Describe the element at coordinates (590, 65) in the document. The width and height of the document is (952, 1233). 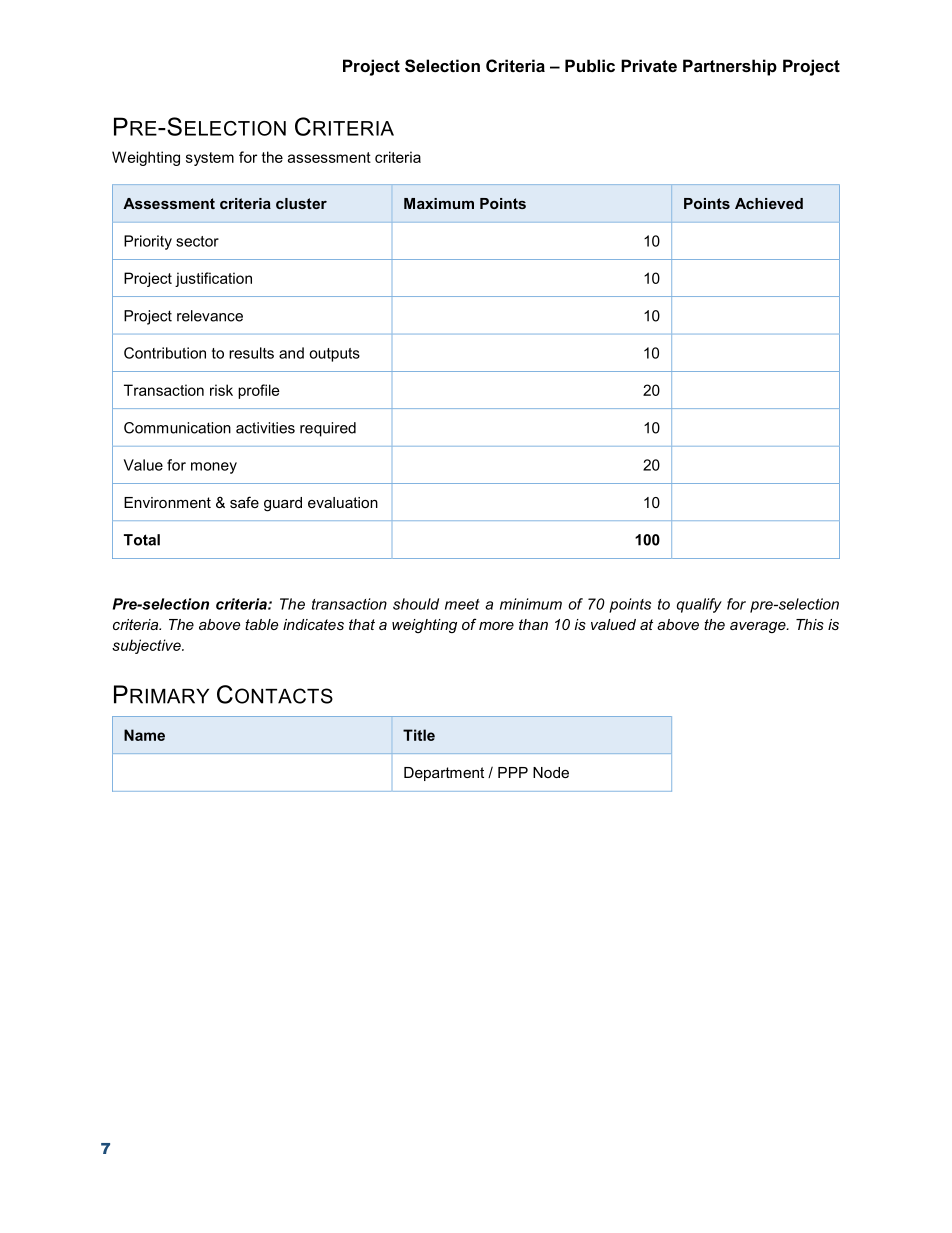
I see `Public` at that location.
